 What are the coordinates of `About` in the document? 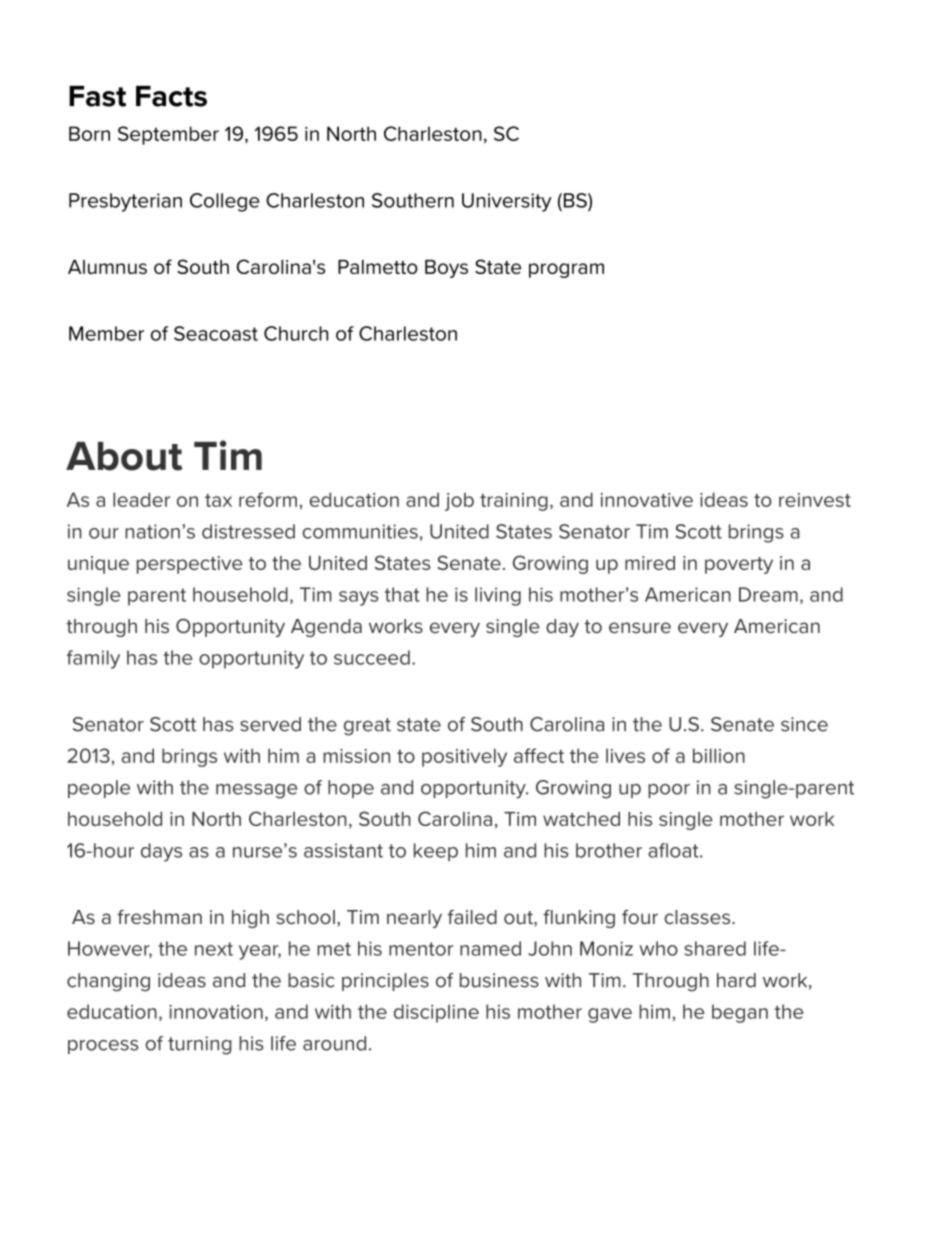 It's located at (124, 456).
